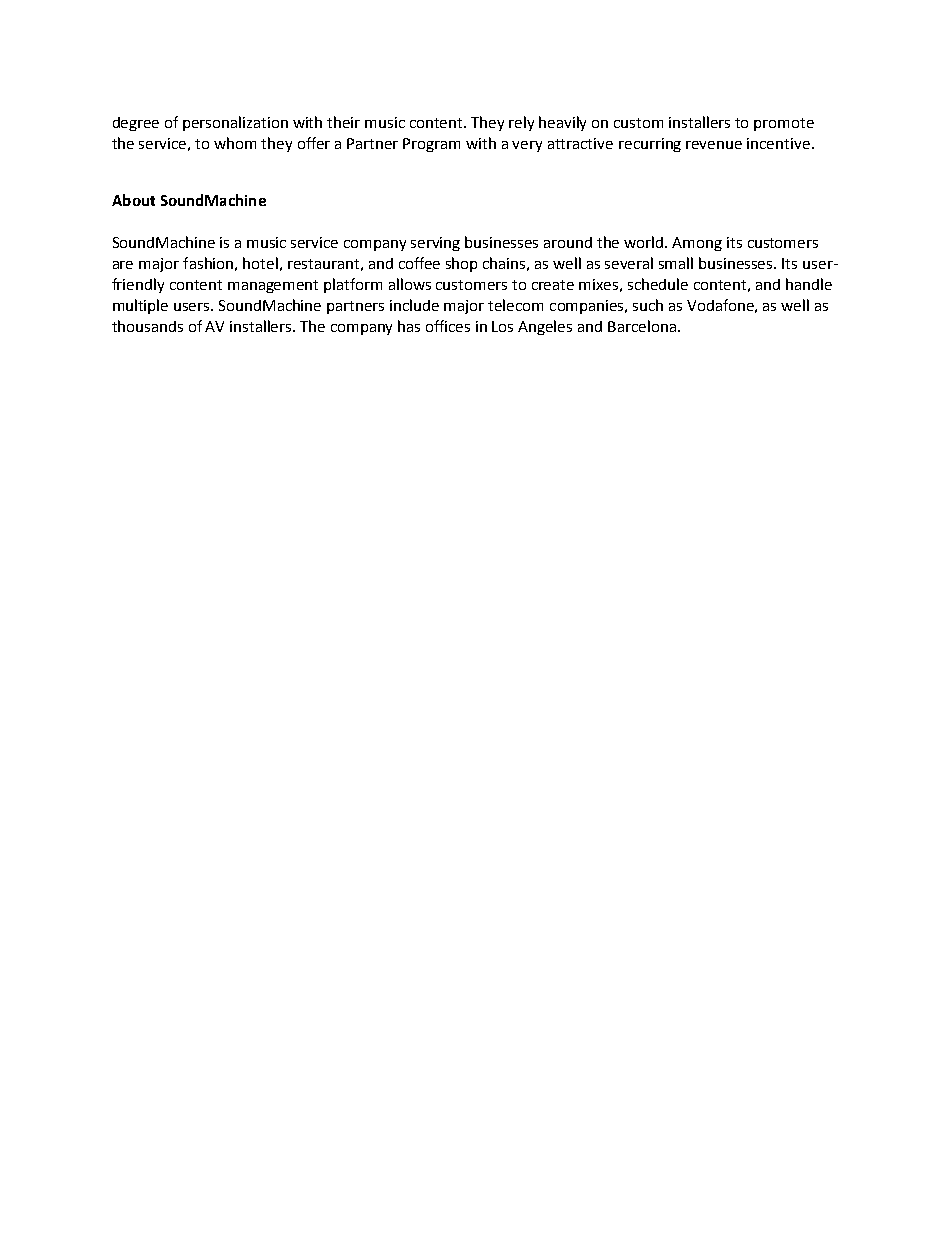  What do you see at coordinates (147, 326) in the screenshot?
I see `thousands` at bounding box center [147, 326].
